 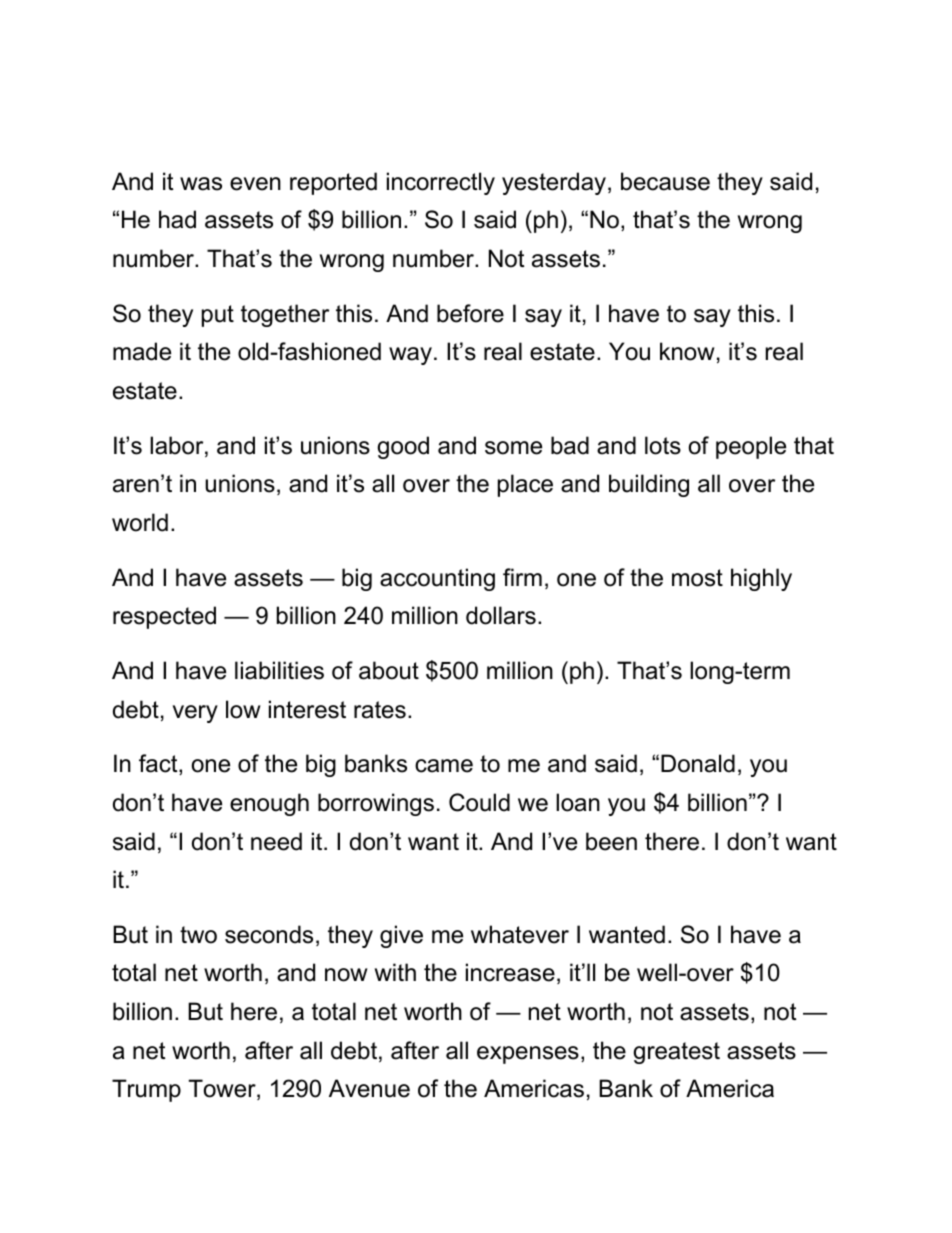 I want to click on incorrectly, so click(x=441, y=183).
